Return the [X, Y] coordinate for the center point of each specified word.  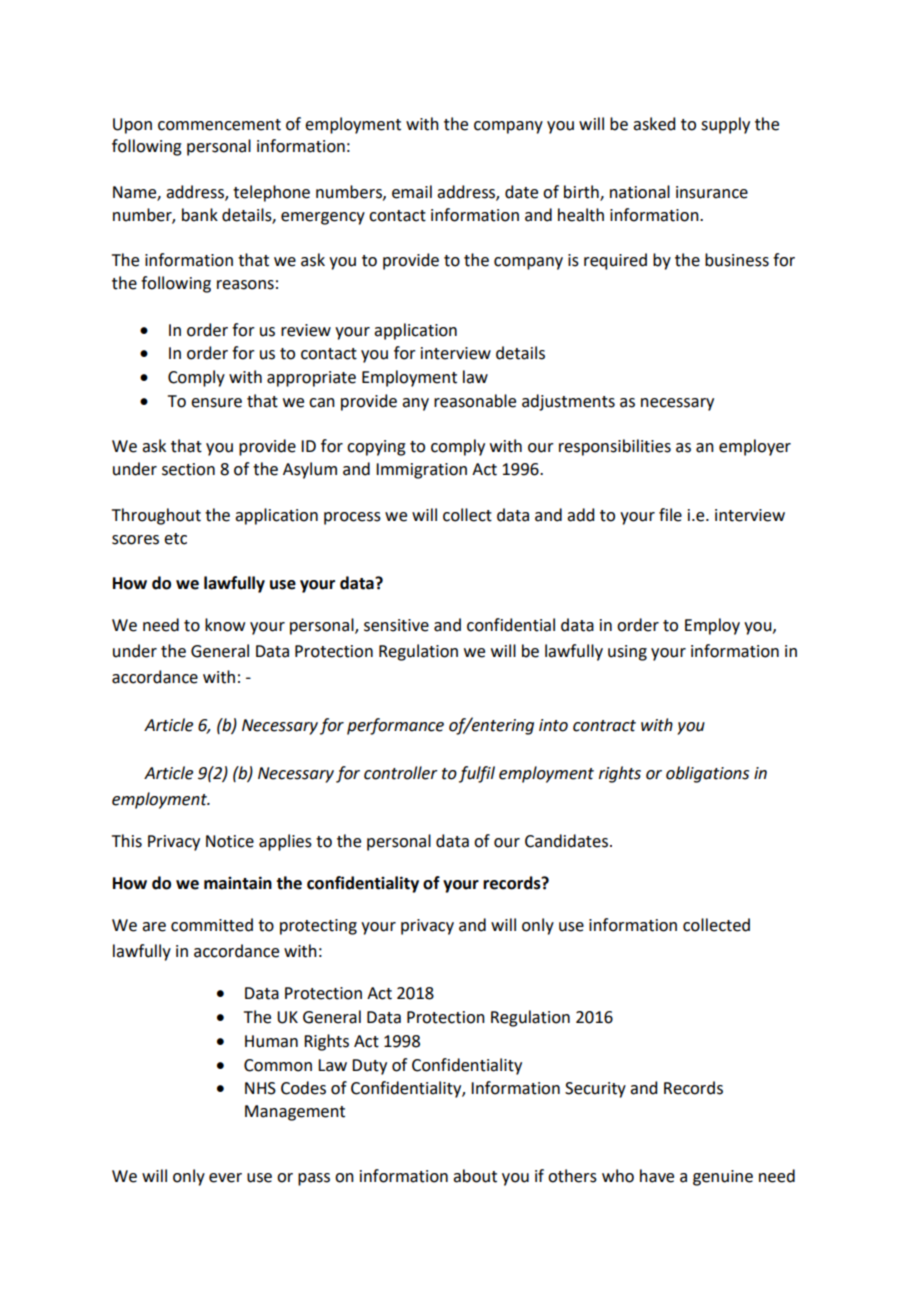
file [670, 515]
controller [401, 773]
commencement [219, 125]
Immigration [421, 471]
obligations [707, 774]
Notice [230, 841]
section [188, 469]
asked [654, 124]
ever [225, 1178]
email [412, 192]
